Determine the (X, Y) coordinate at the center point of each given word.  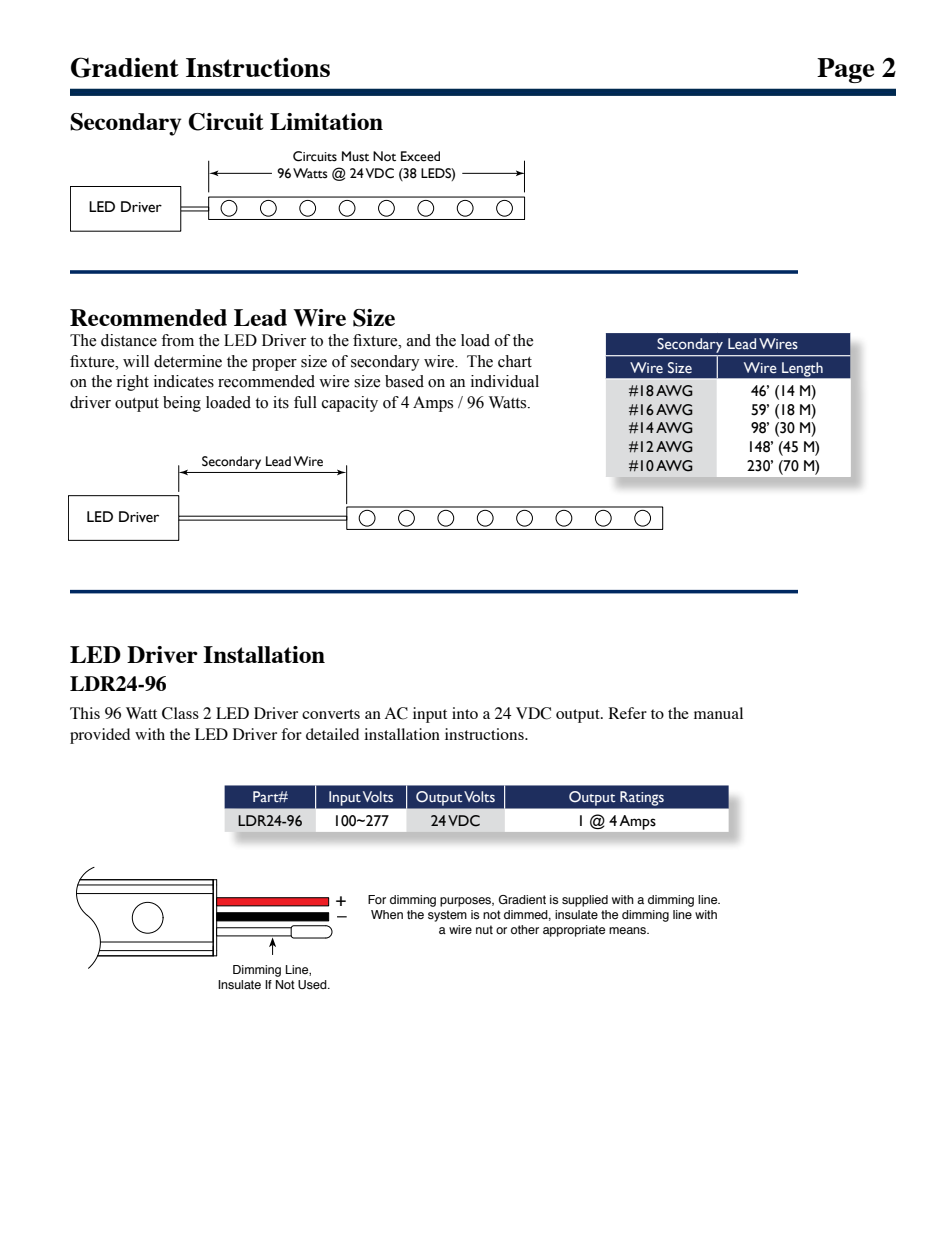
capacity (350, 404)
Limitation (326, 121)
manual (718, 713)
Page (845, 70)
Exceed (420, 156)
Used (313, 984)
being (182, 404)
